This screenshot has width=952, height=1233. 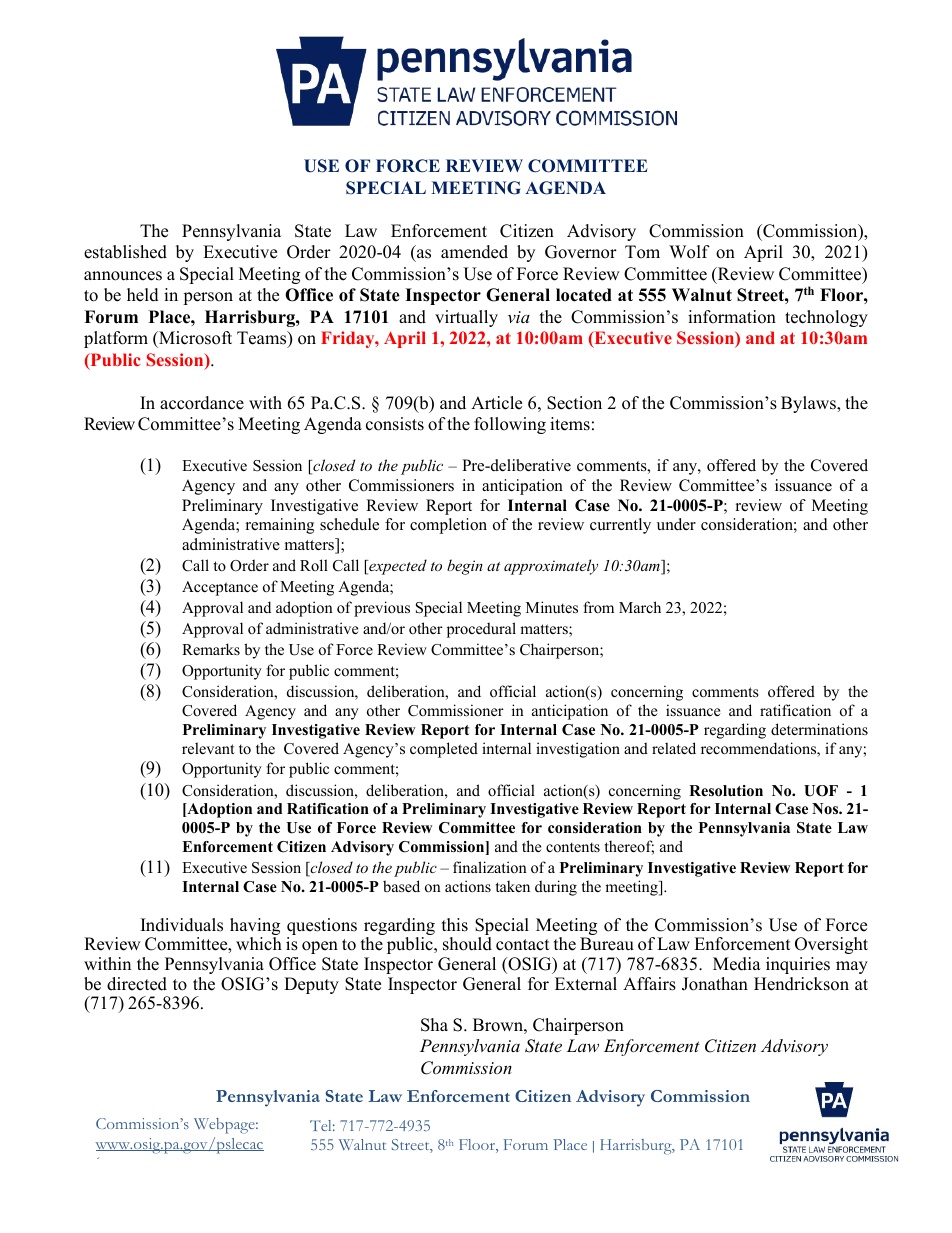 I want to click on completed, so click(x=444, y=750).
